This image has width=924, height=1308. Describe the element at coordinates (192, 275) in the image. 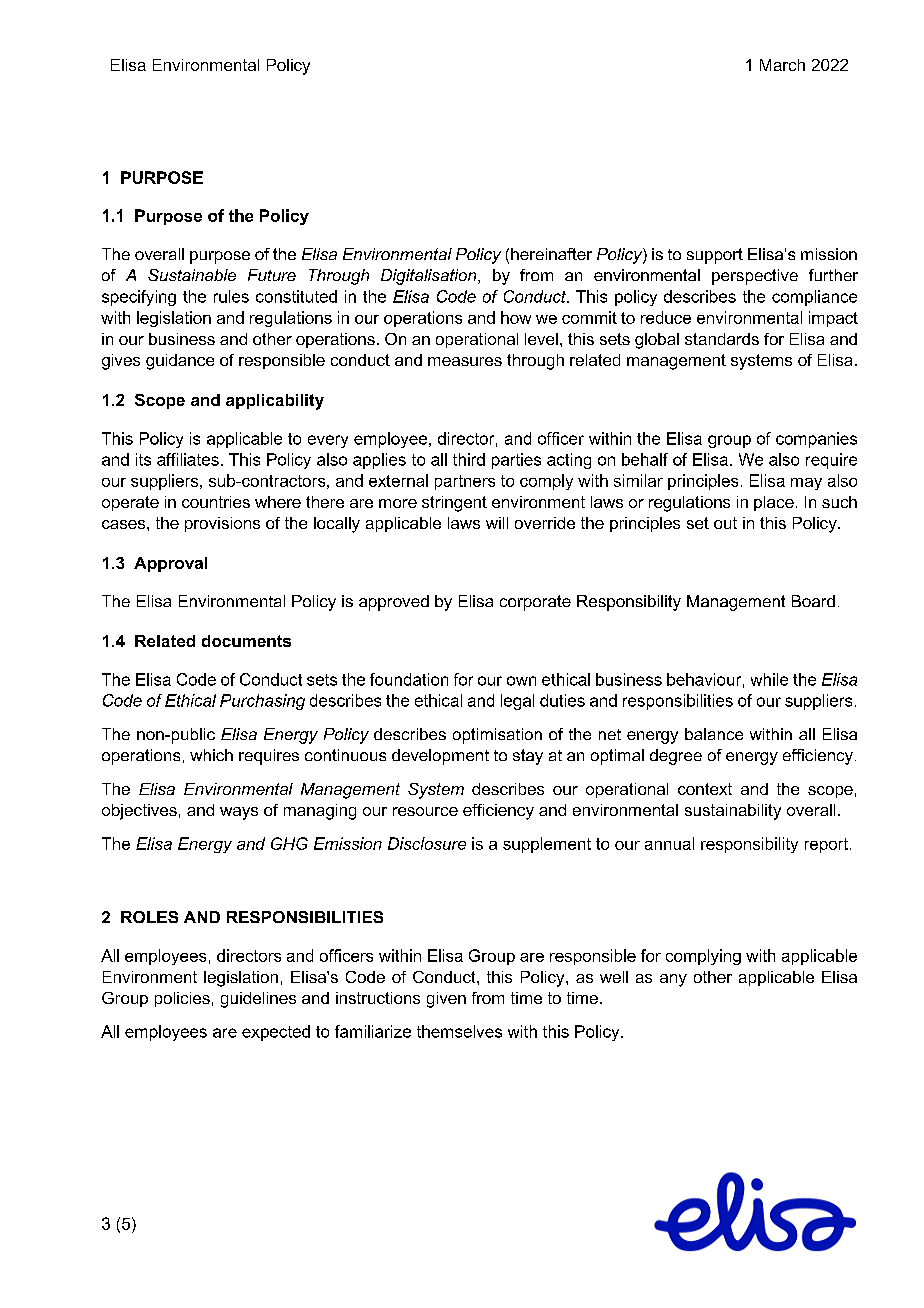

I see `Sustainable` at that location.
